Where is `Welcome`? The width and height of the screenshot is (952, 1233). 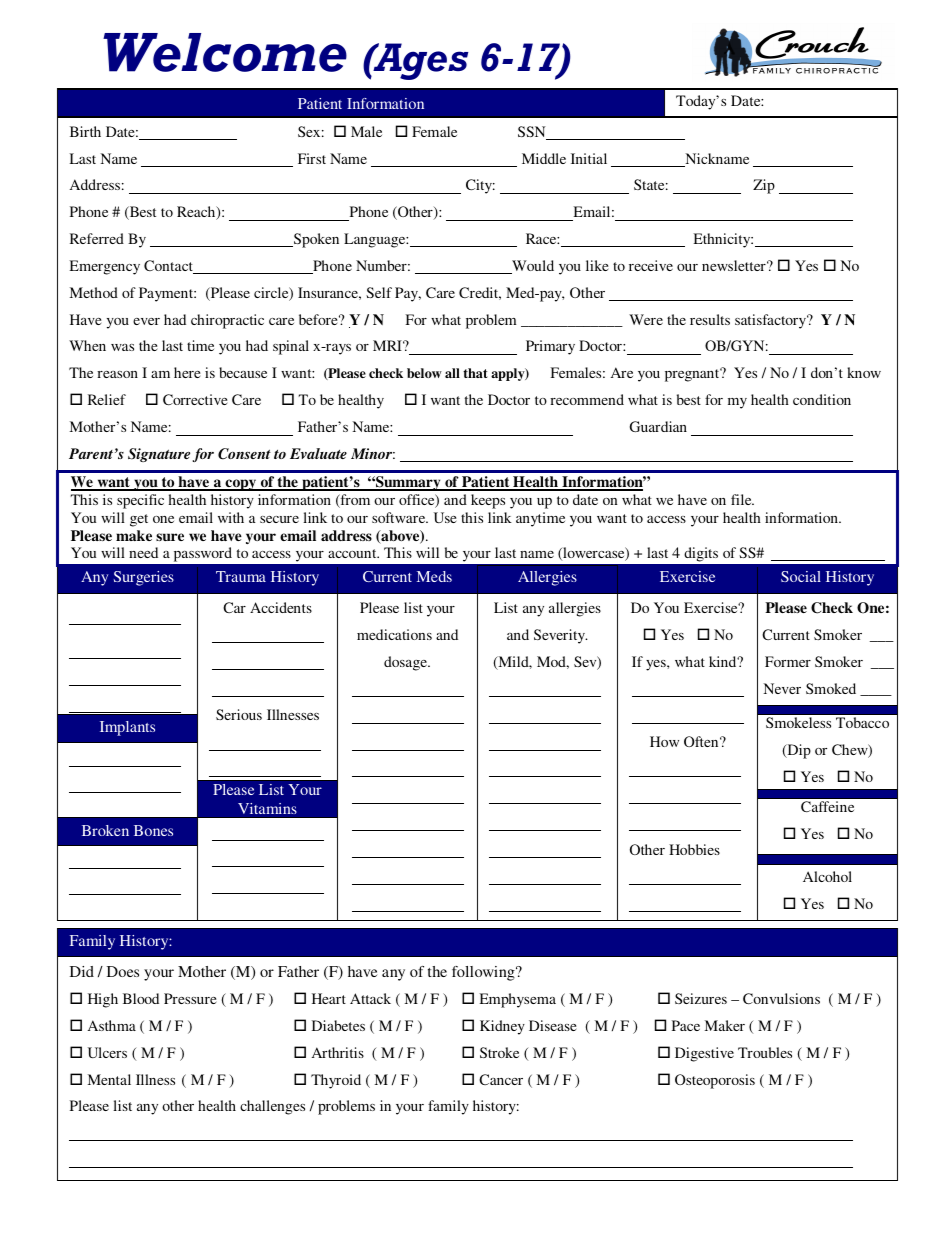
Welcome is located at coordinates (225, 52).
